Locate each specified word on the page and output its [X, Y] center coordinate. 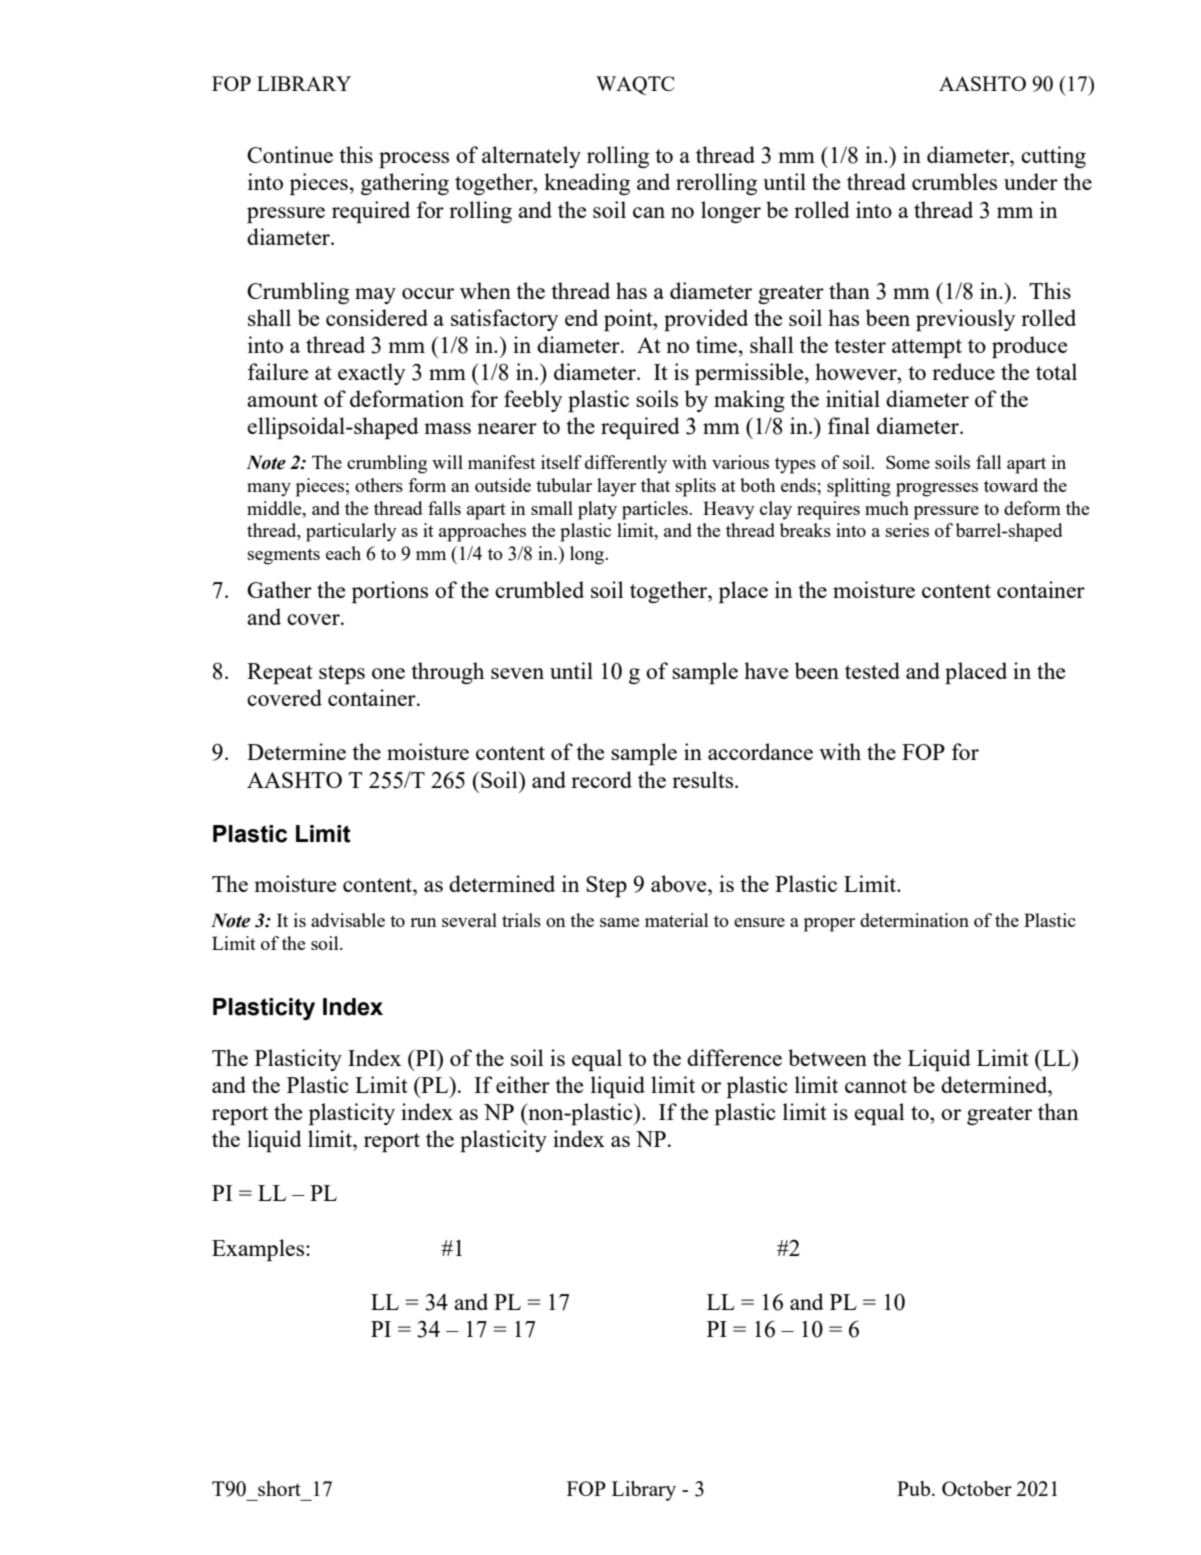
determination [914, 920]
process [414, 160]
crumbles [954, 181]
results [704, 779]
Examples [259, 1250]
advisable [348, 920]
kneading [587, 184]
